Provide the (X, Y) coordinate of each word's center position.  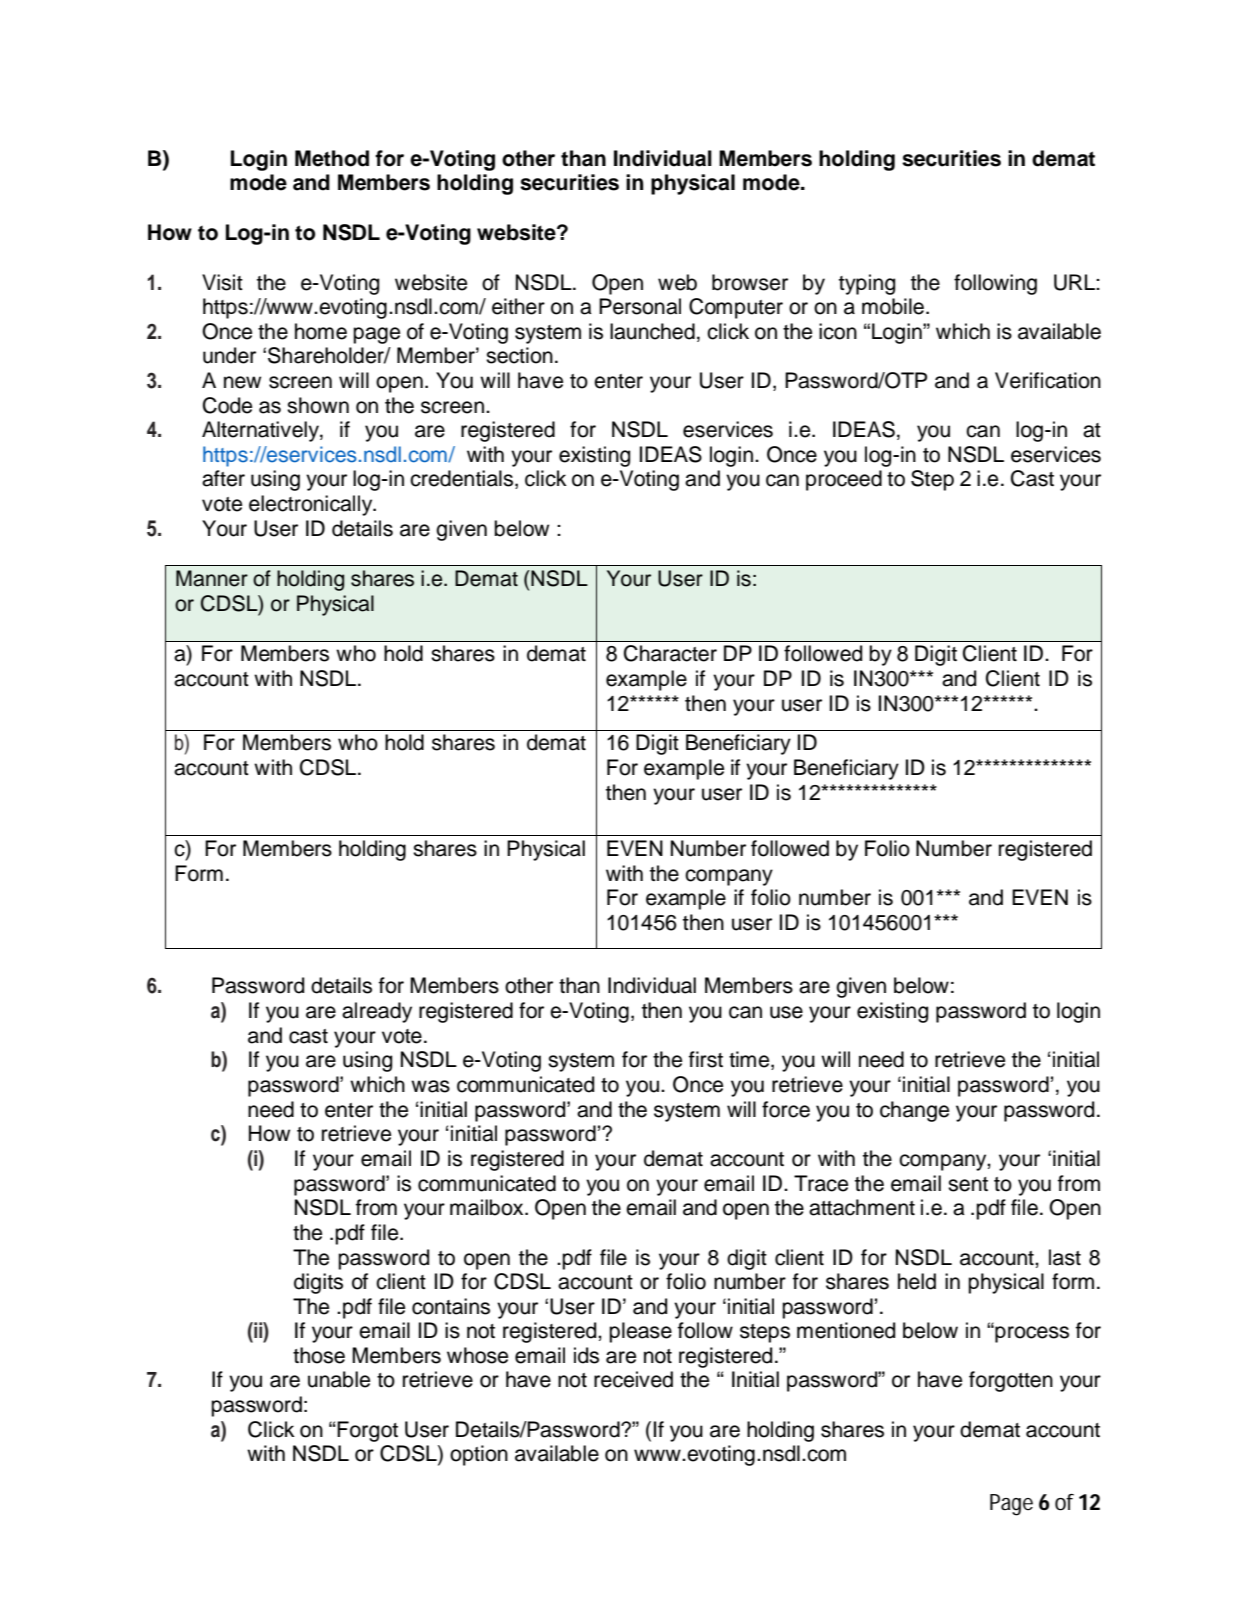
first (706, 1059)
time (750, 1060)
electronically (312, 505)
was (430, 1086)
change (914, 1111)
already (377, 1012)
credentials (463, 479)
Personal (640, 306)
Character (670, 653)
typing (867, 284)
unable (339, 1379)
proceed (844, 480)
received (633, 1379)
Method (332, 158)
